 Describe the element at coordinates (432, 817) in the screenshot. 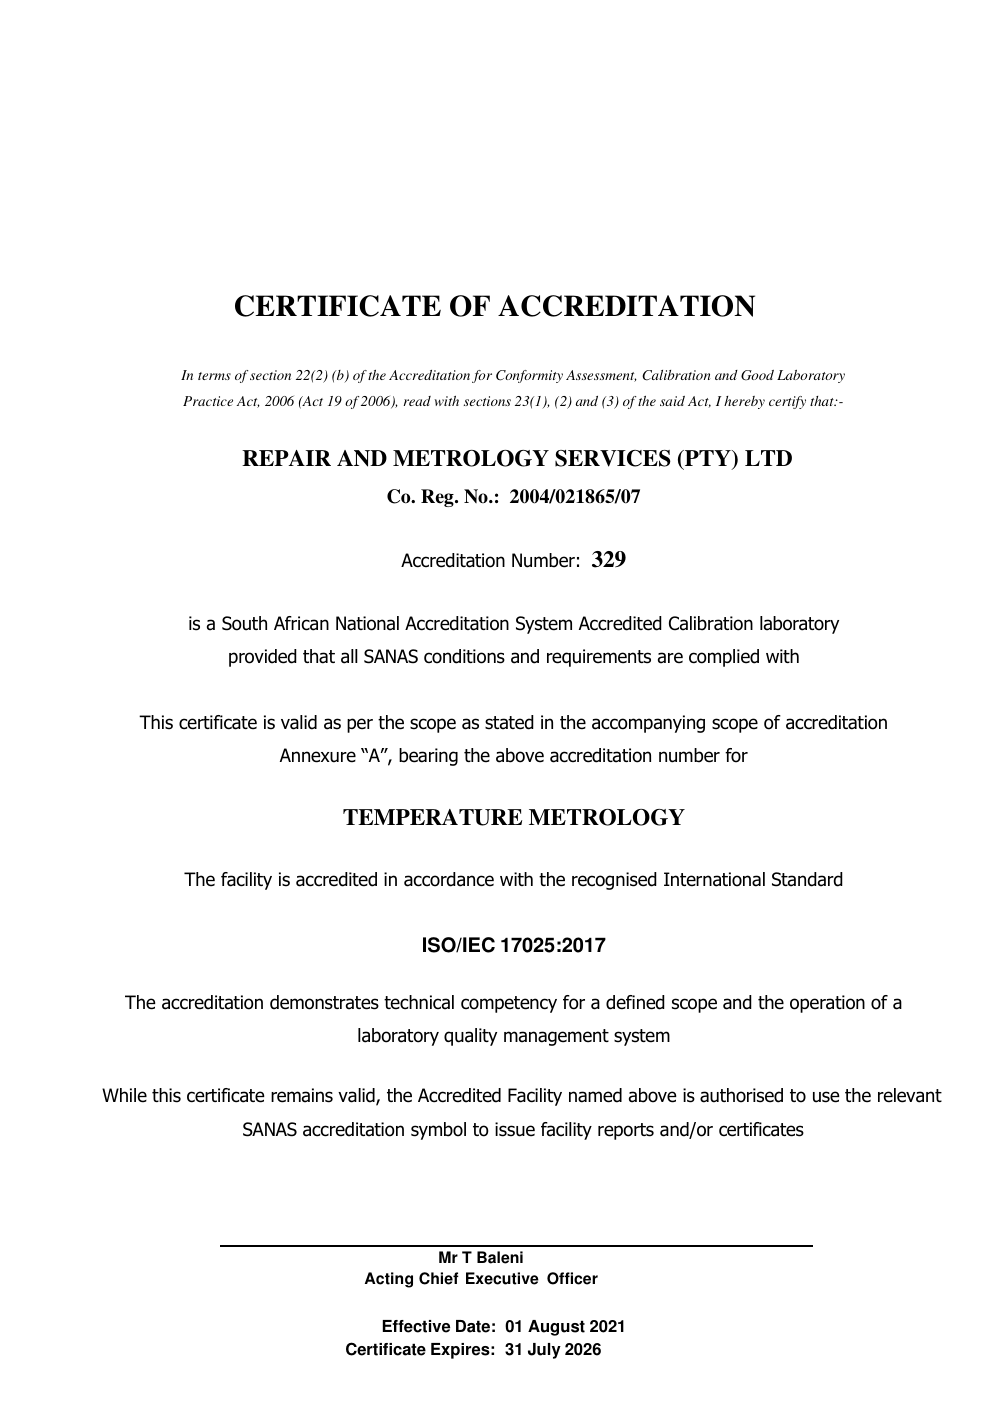

I see `TEMPERATURE` at that location.
